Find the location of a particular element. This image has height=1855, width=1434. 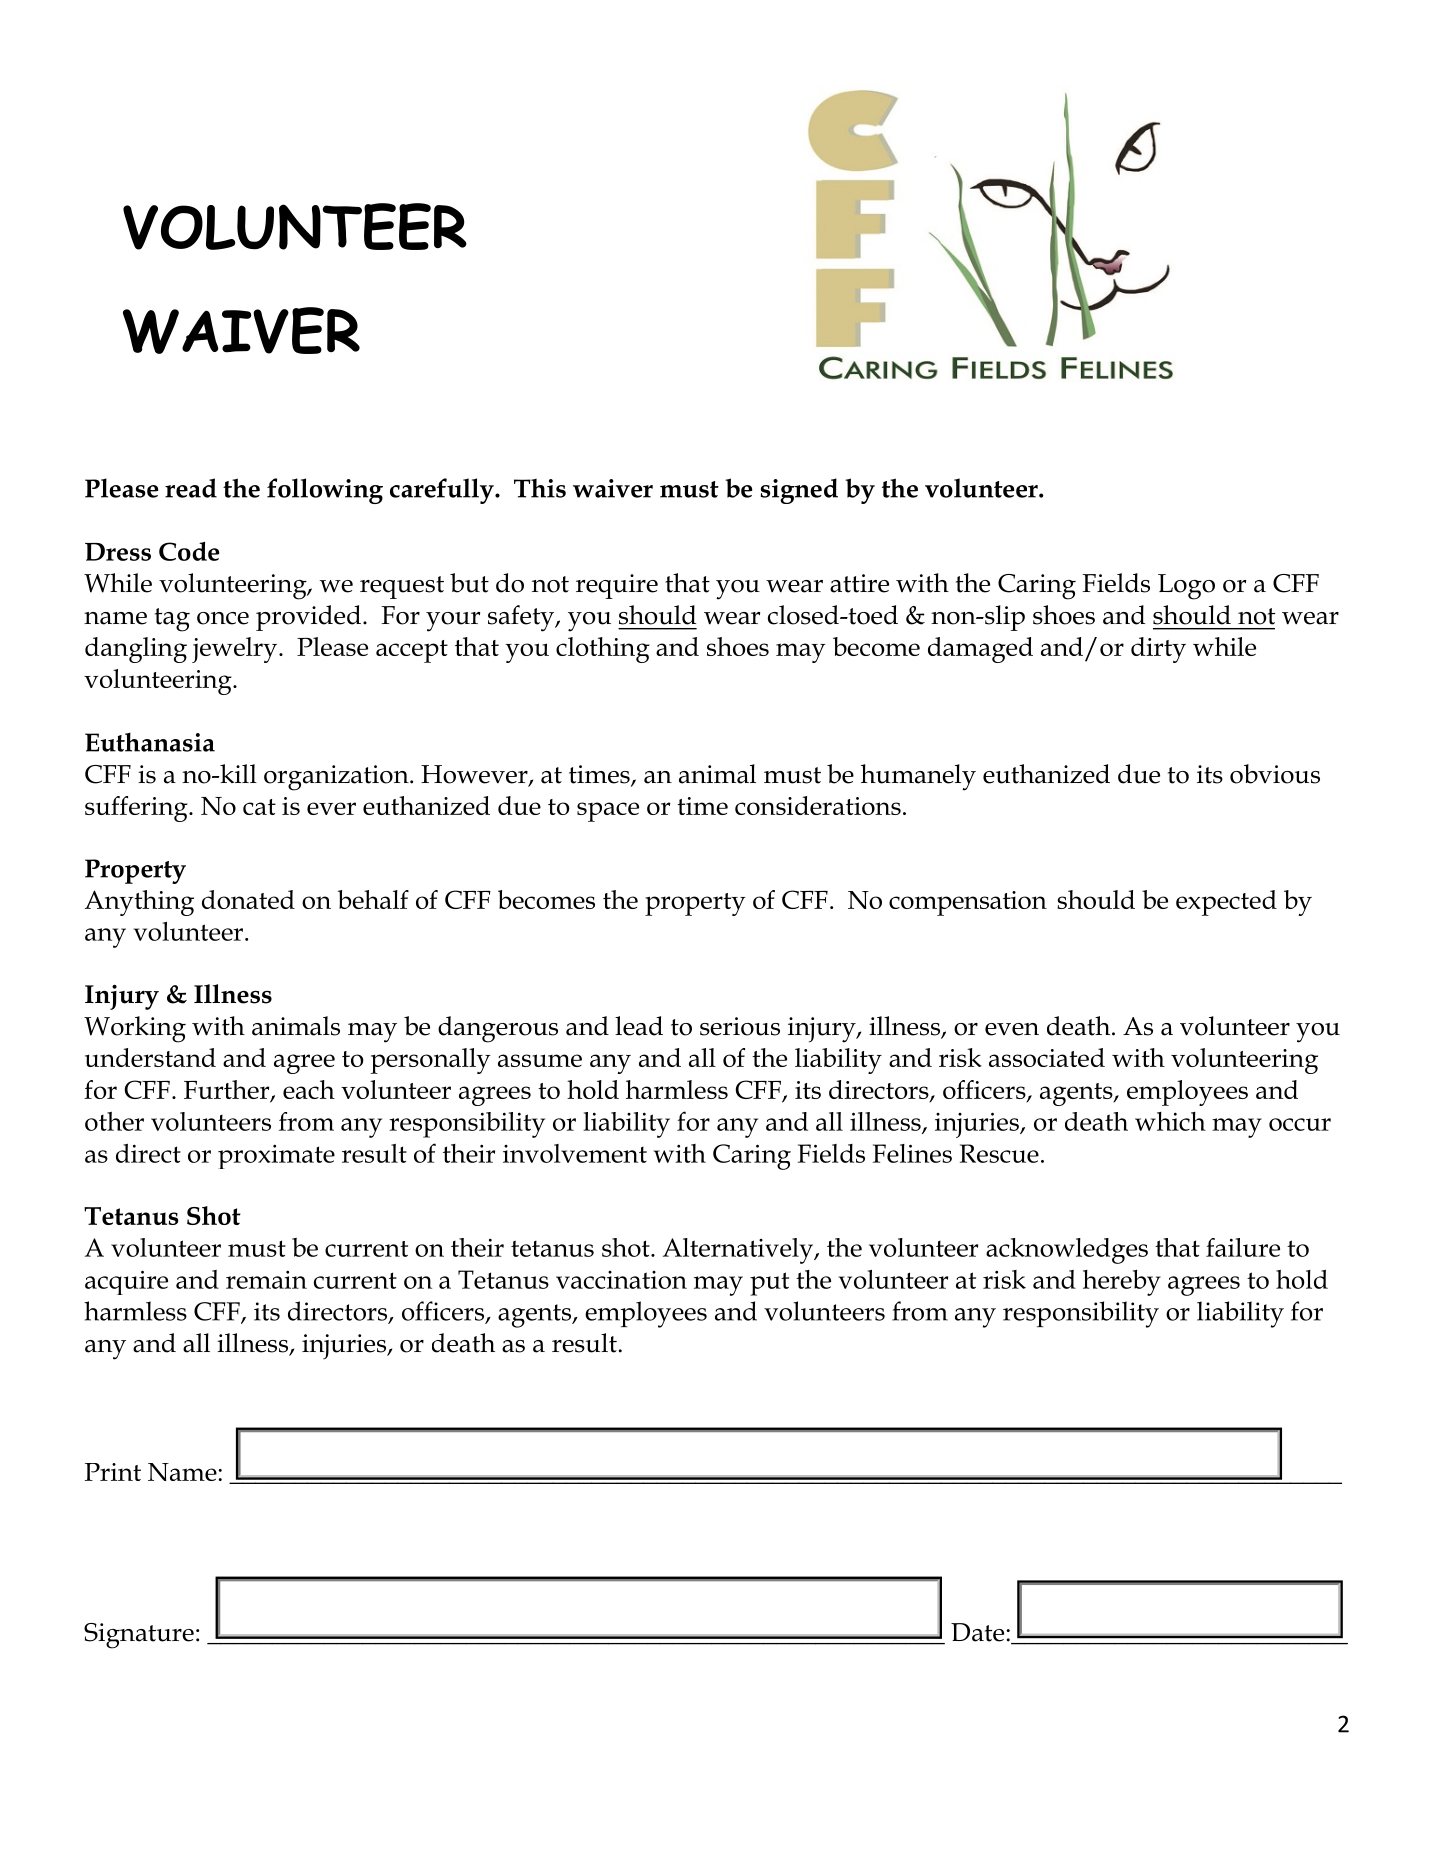

Logo is located at coordinates (1186, 587).
